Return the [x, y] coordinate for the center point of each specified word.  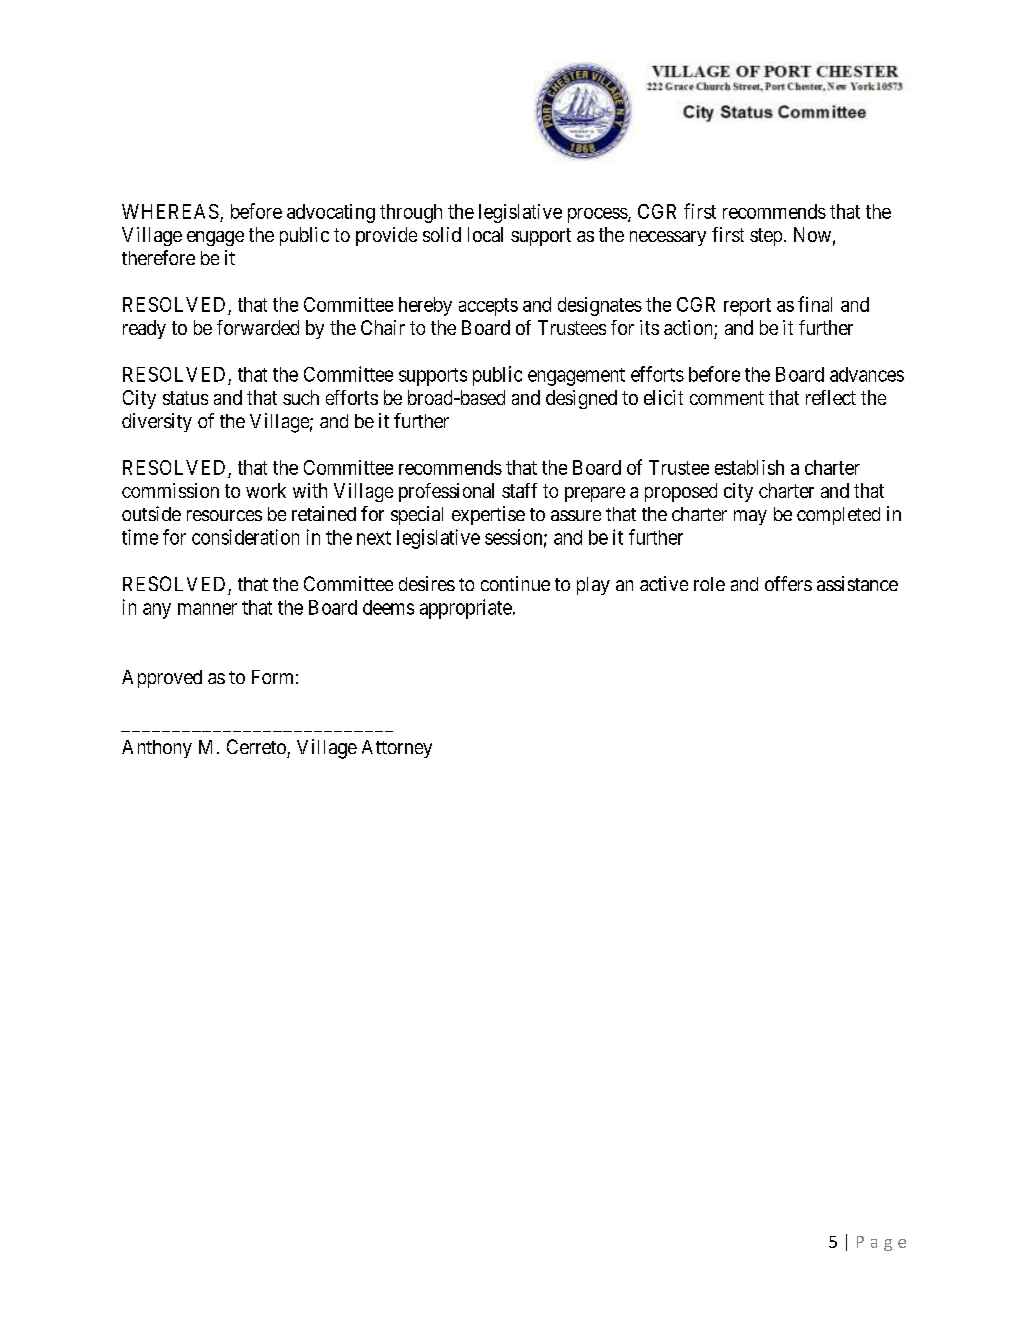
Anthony [157, 749]
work [266, 490]
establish [749, 467]
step [766, 237]
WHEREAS [170, 211]
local [485, 234]
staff [519, 490]
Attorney [397, 749]
